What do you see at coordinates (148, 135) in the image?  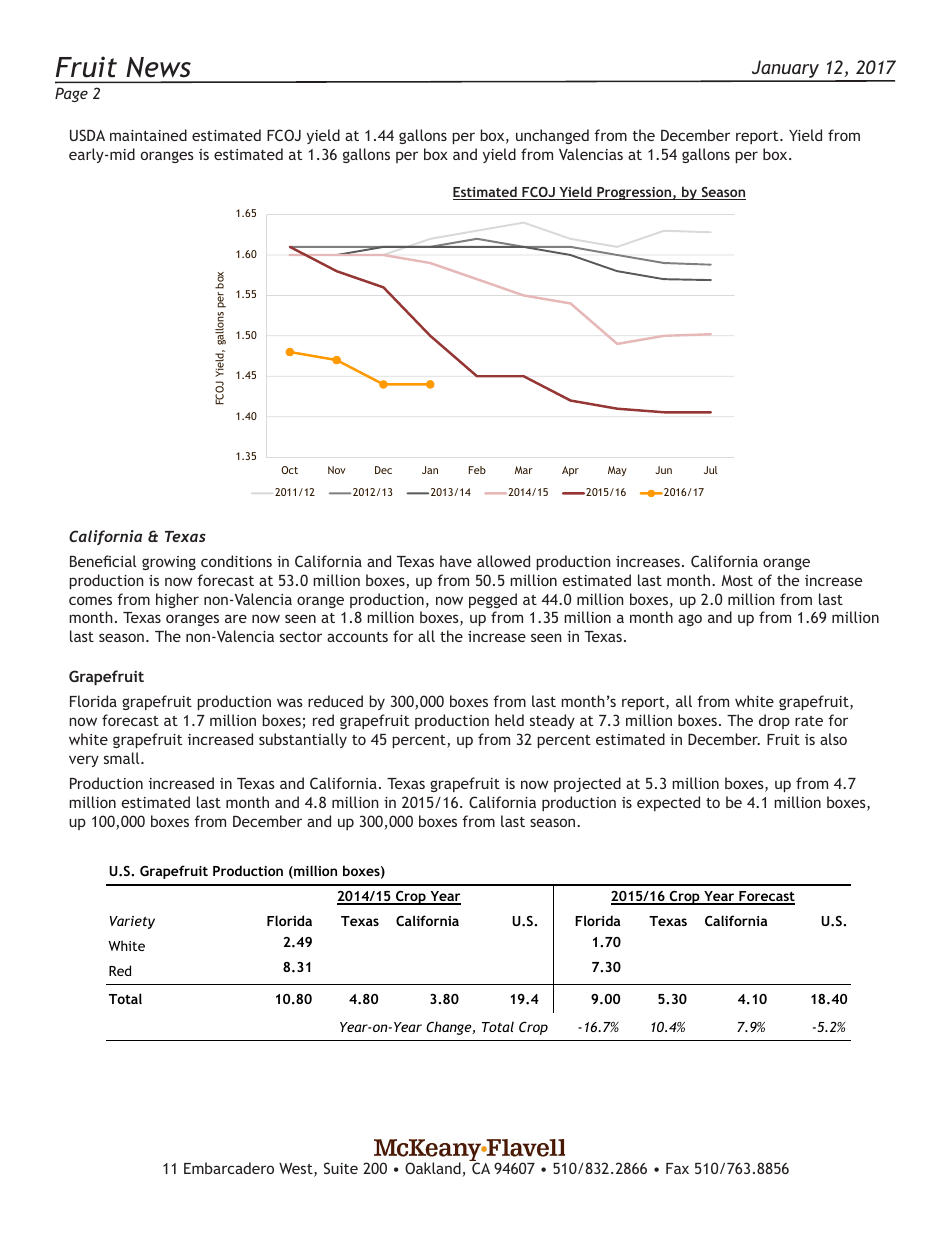 I see `maintained` at bounding box center [148, 135].
